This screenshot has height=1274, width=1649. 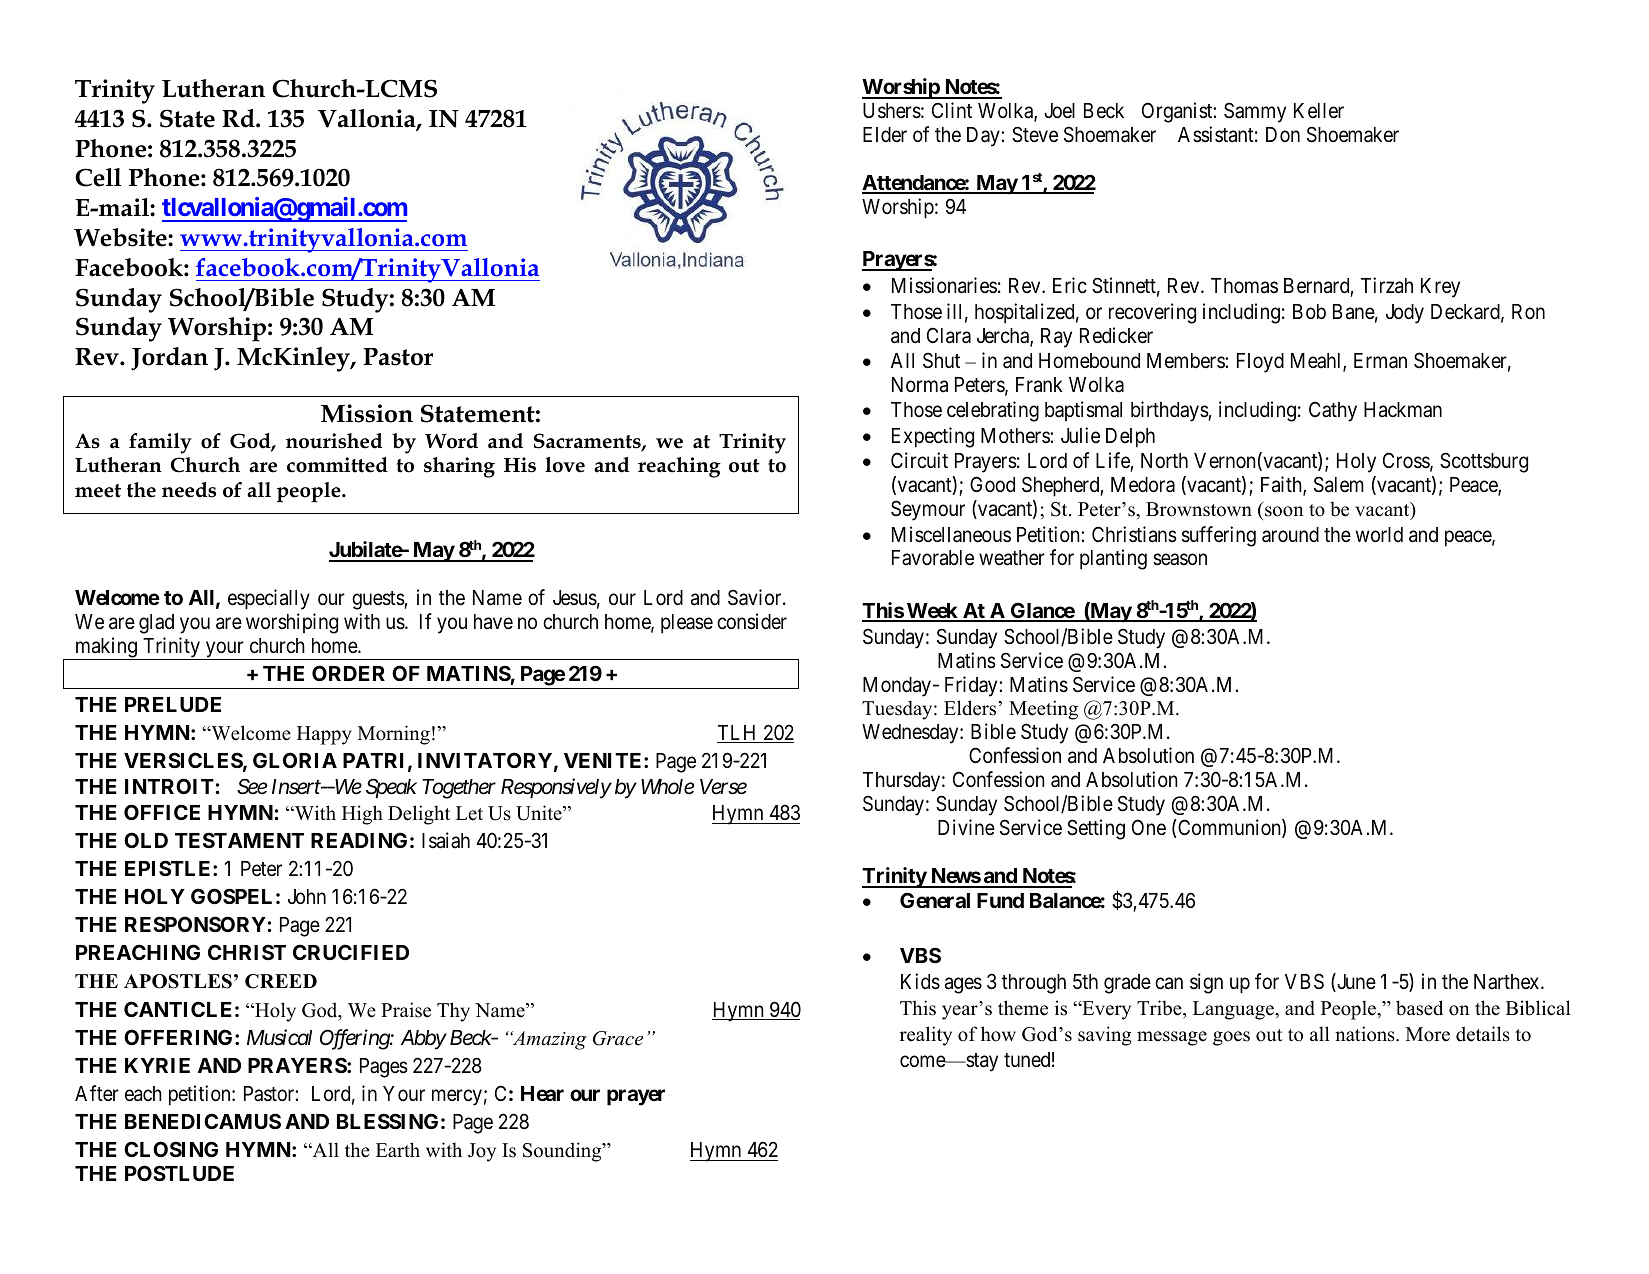 I want to click on Setting, so click(x=1096, y=829).
